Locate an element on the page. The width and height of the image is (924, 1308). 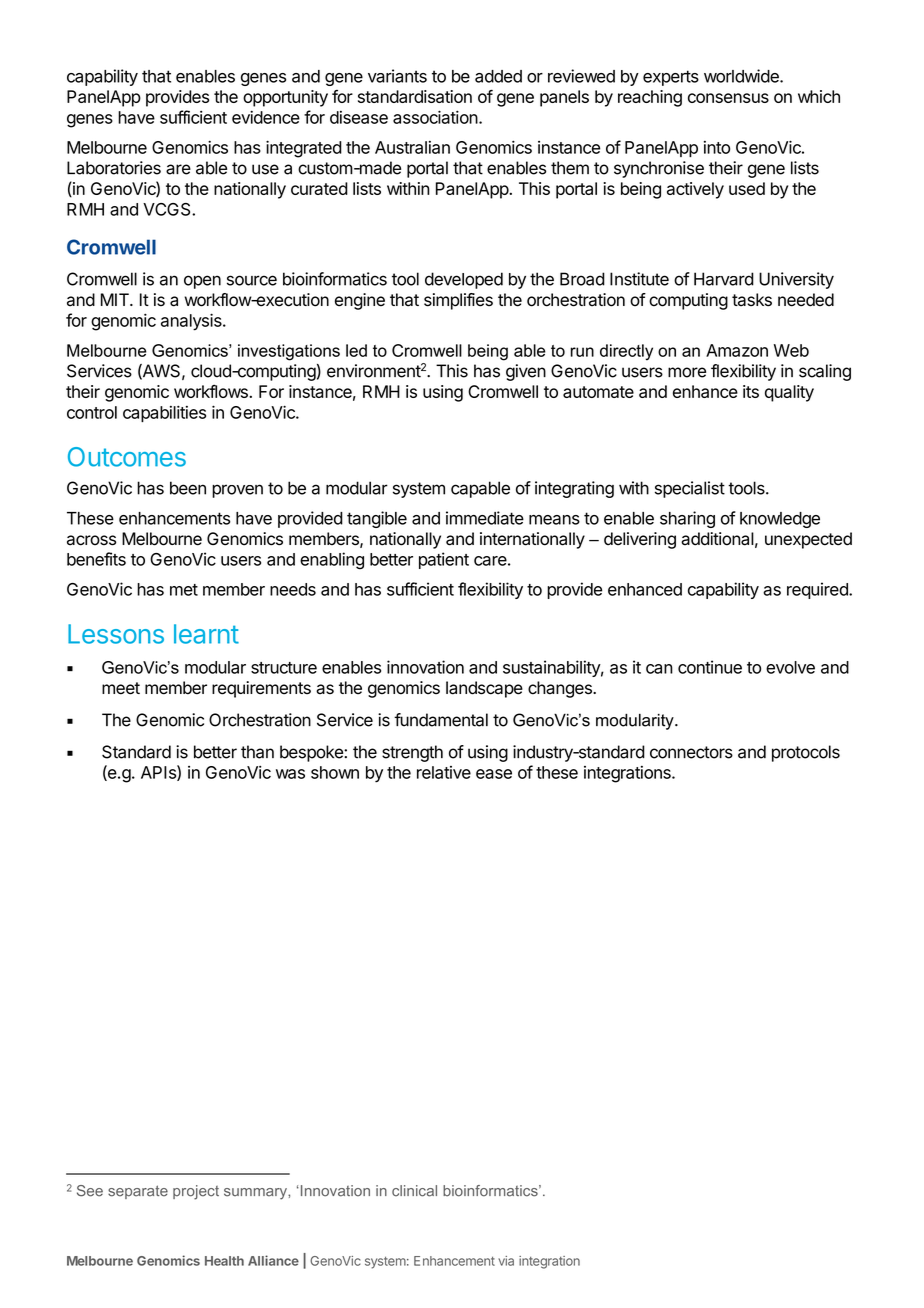
via is located at coordinates (506, 1261).
